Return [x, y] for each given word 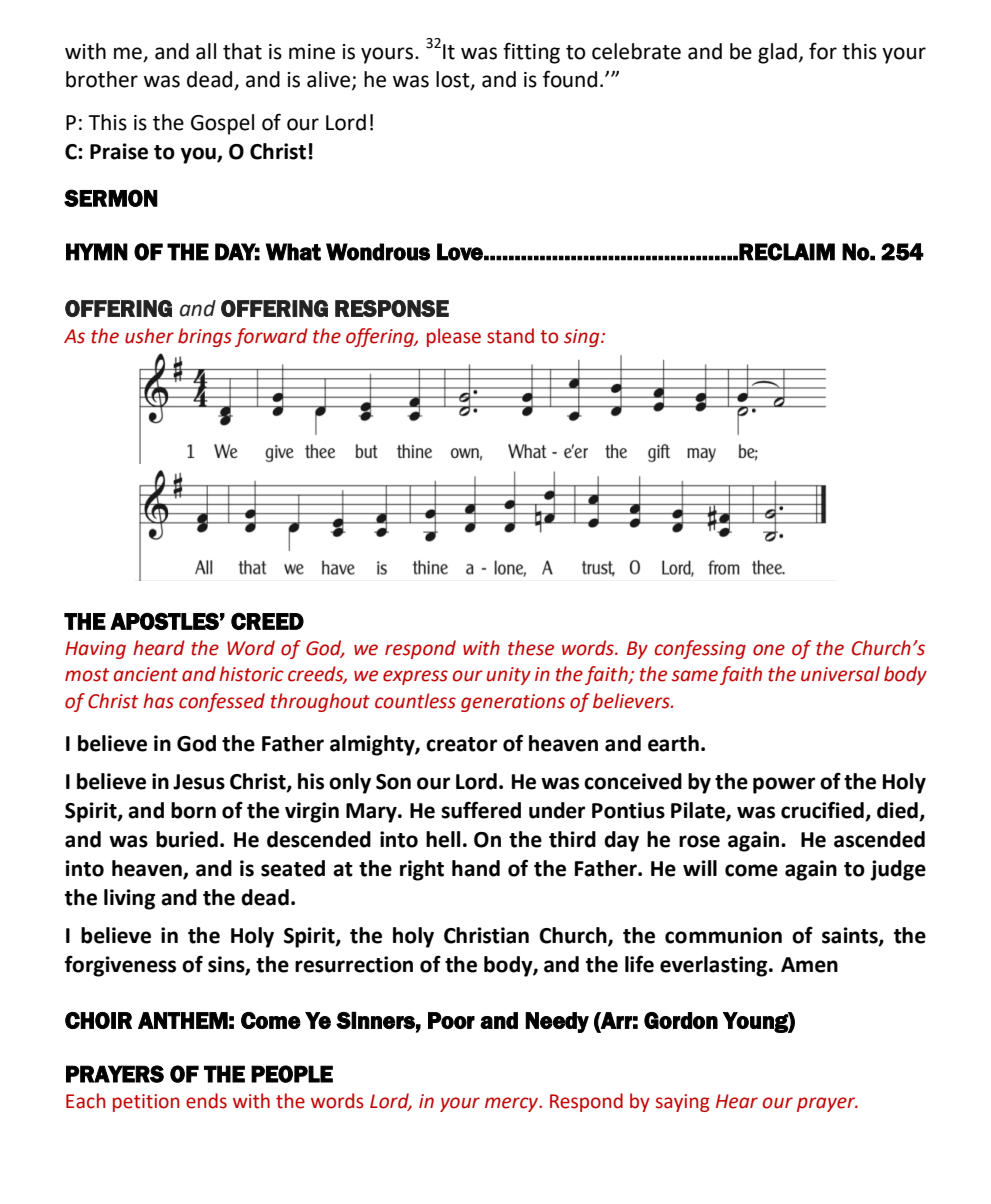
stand [510, 336]
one [769, 650]
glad [777, 53]
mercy [512, 1104]
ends [206, 1101]
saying [683, 1103]
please [454, 337]
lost [454, 80]
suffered [481, 810]
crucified [823, 811]
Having [95, 650]
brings [205, 337]
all [206, 51]
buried [187, 839]
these [531, 648]
